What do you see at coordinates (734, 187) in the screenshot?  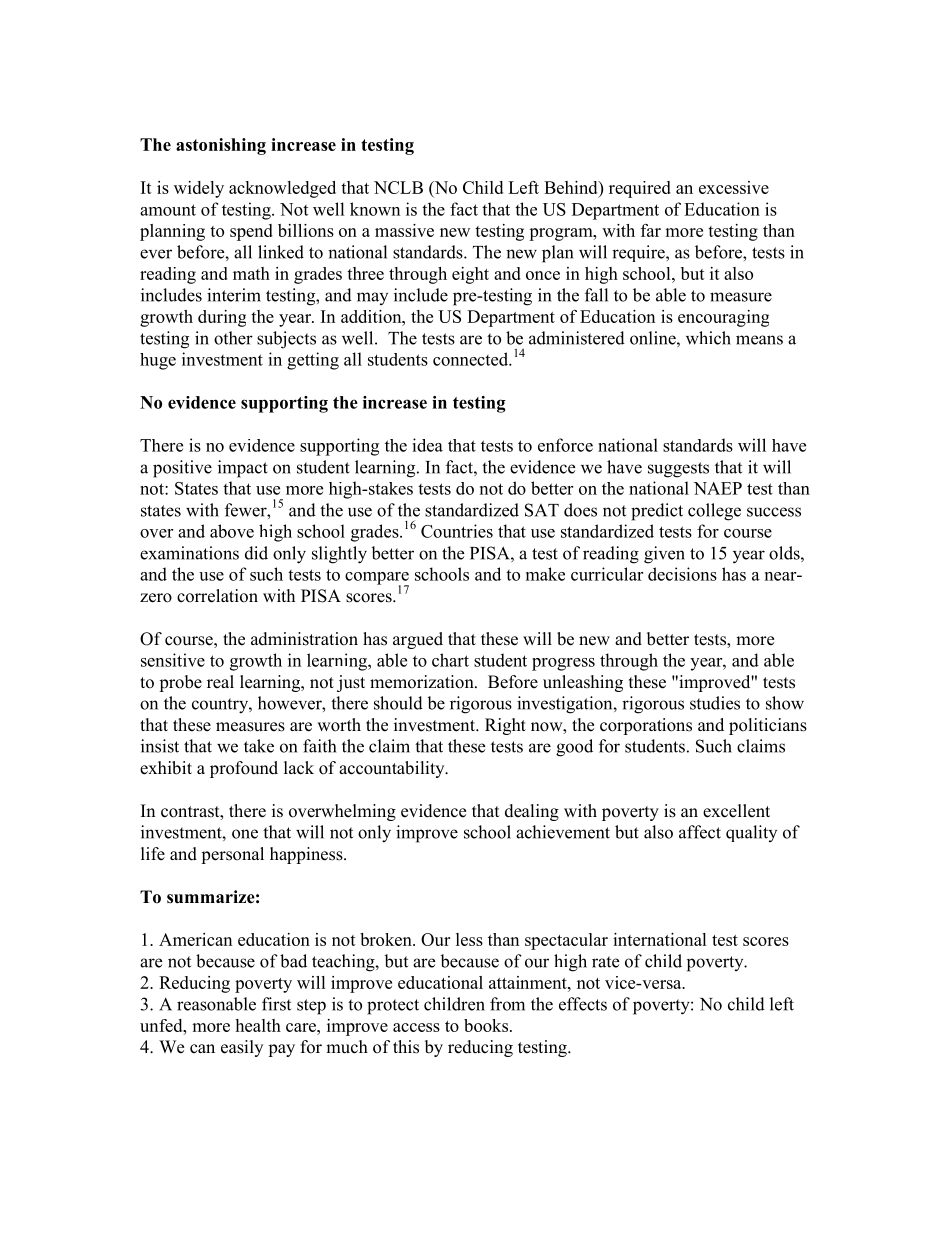 I see `excessive` at bounding box center [734, 187].
